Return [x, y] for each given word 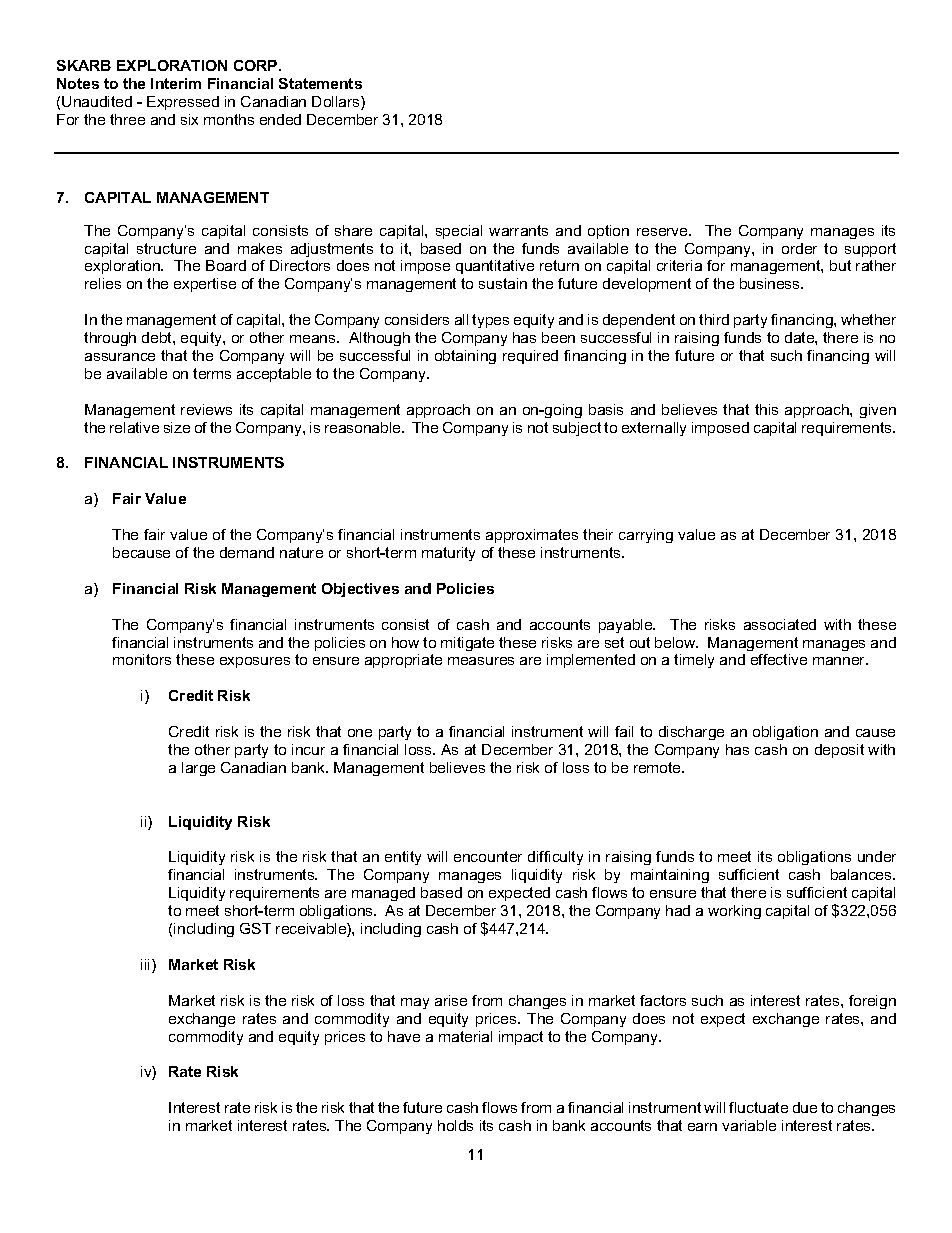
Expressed [183, 103]
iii [147, 966]
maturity [448, 554]
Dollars [337, 103]
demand [247, 552]
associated [780, 624]
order [799, 248]
